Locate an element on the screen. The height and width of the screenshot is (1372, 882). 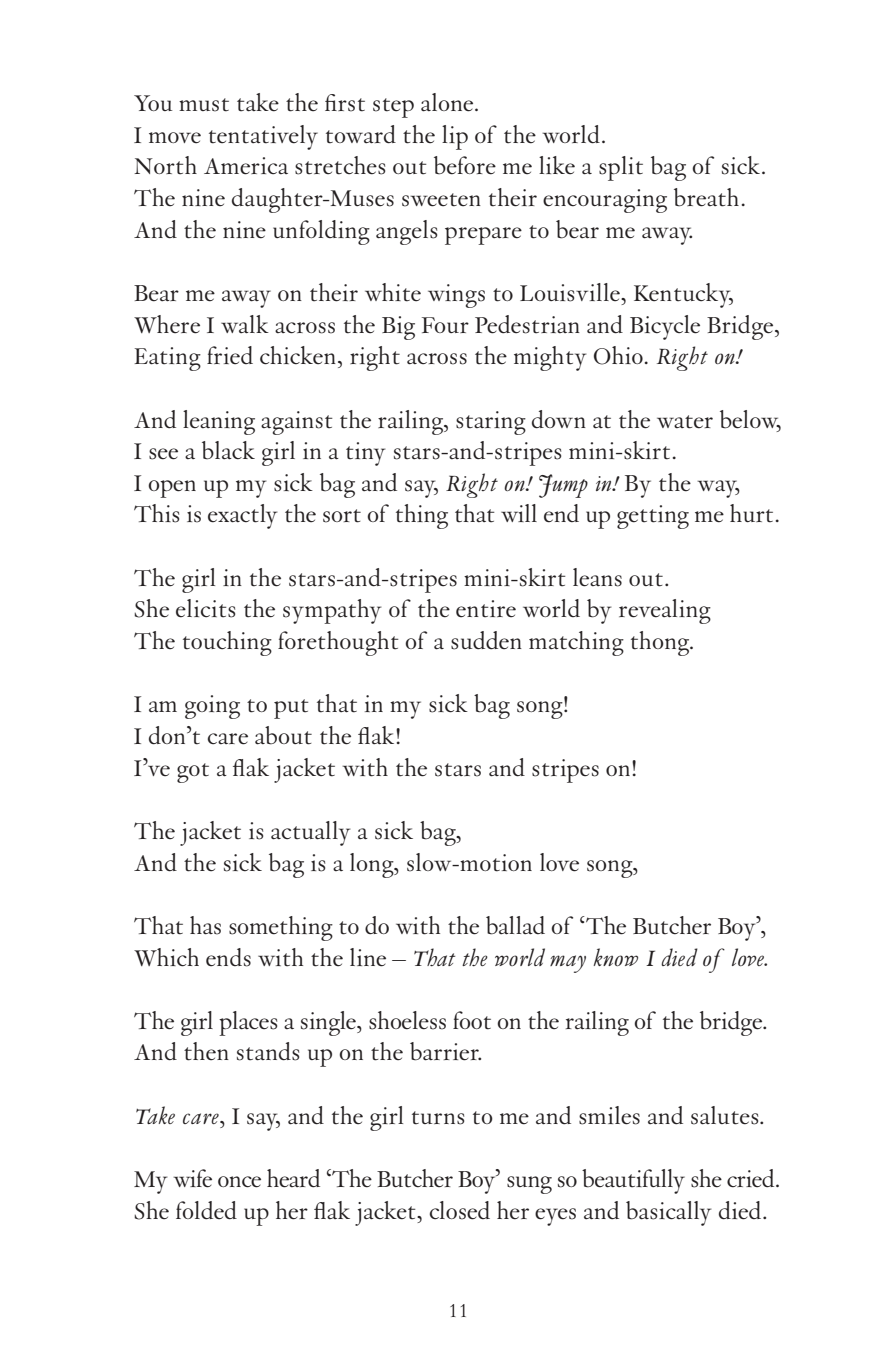
lip is located at coordinates (455, 137).
